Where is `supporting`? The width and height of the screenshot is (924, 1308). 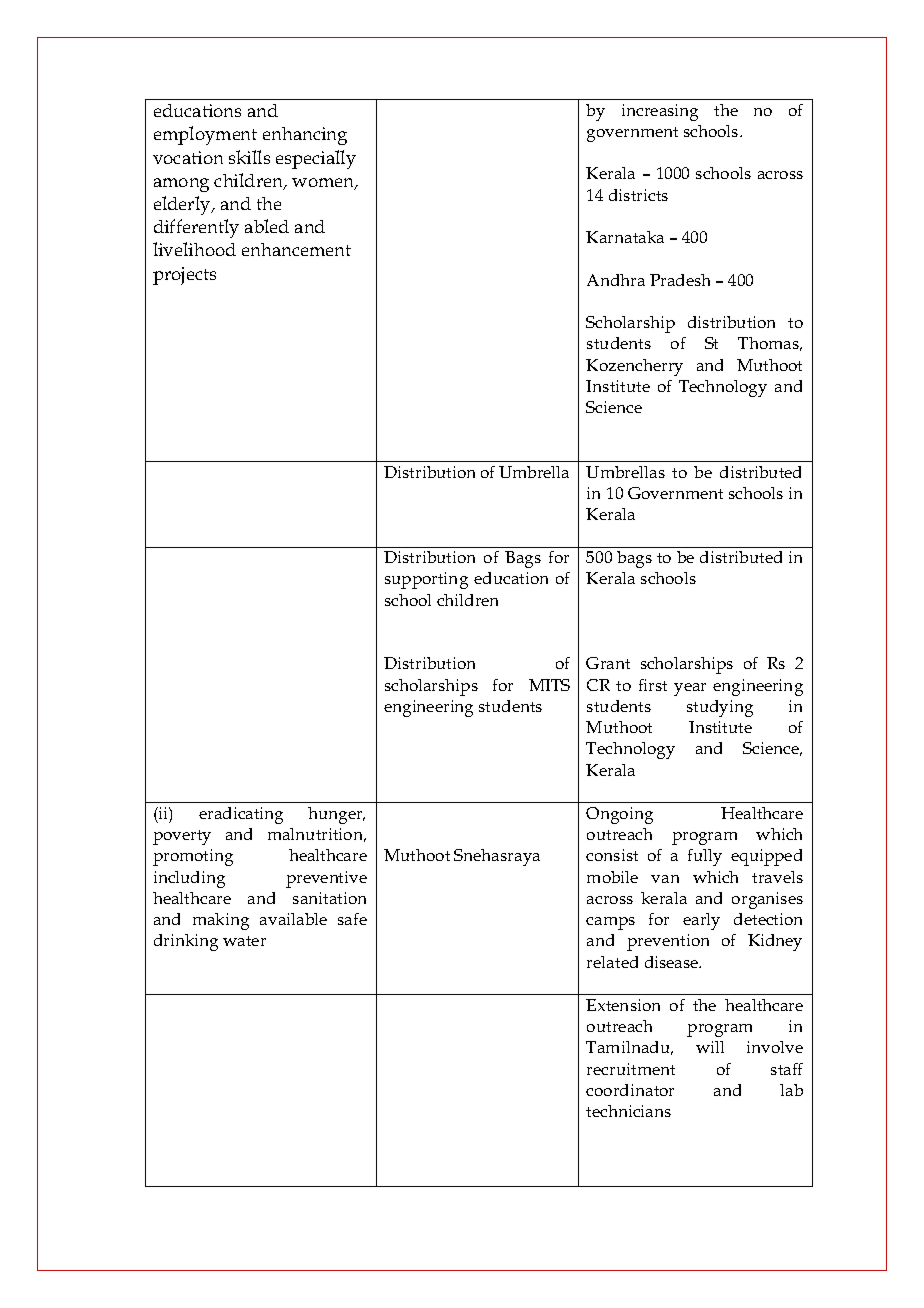 supporting is located at coordinates (426, 580).
